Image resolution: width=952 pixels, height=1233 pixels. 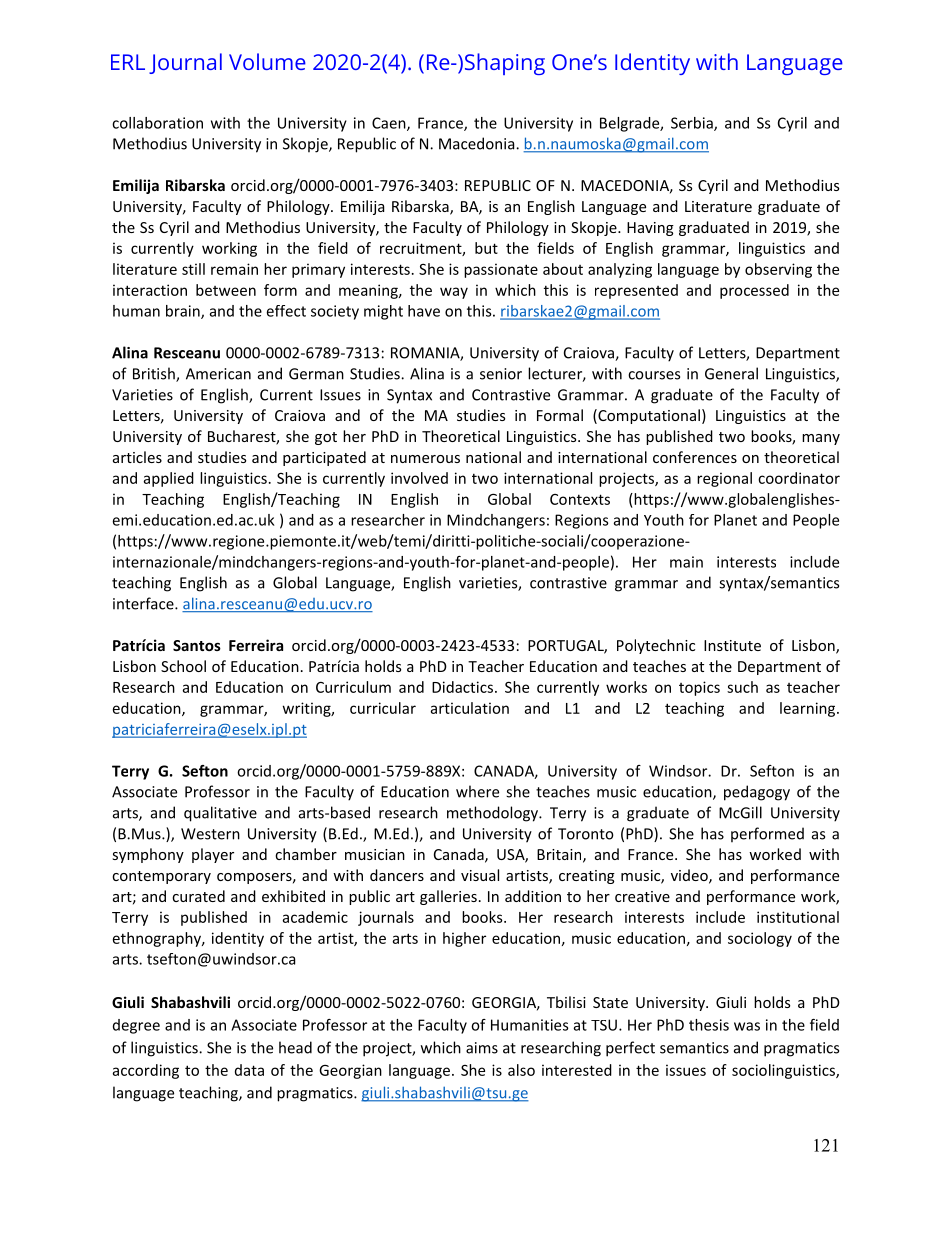 What do you see at coordinates (732, 645) in the document?
I see `Institute` at bounding box center [732, 645].
